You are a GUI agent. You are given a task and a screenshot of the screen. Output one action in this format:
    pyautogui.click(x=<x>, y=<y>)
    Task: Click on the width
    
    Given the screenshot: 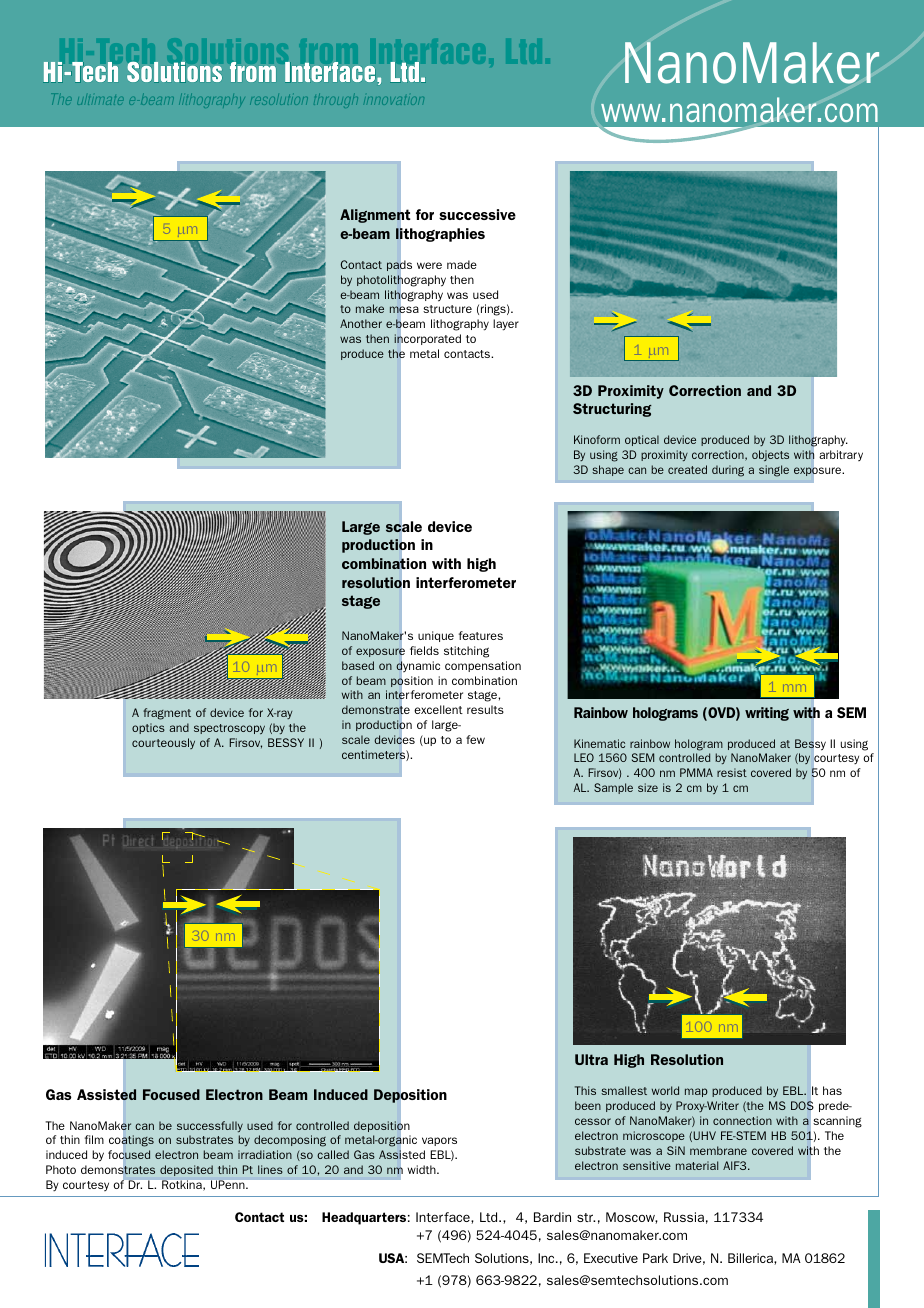 What is the action you would take?
    pyautogui.click(x=422, y=1169)
